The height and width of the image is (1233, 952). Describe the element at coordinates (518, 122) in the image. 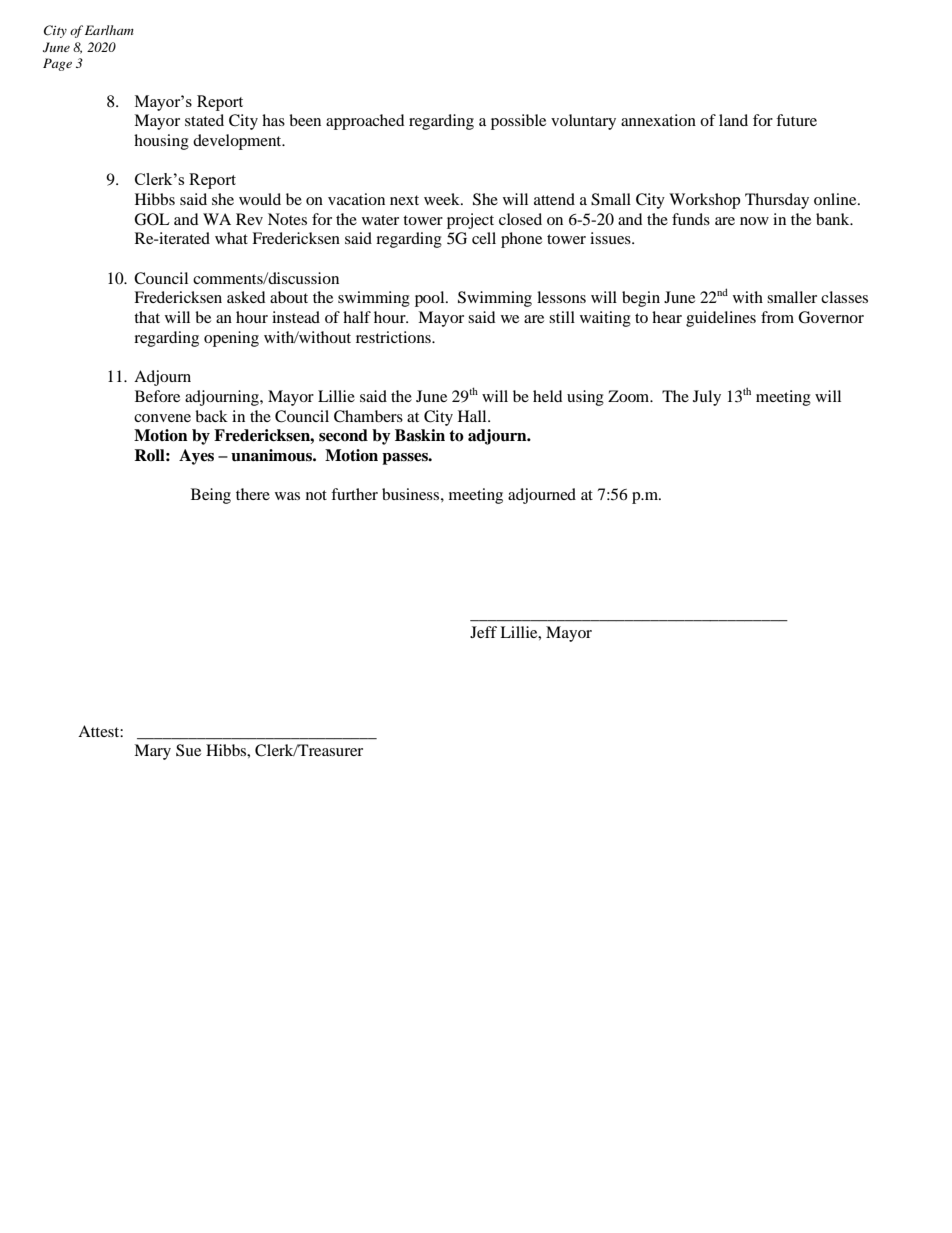

I see `possible` at that location.
